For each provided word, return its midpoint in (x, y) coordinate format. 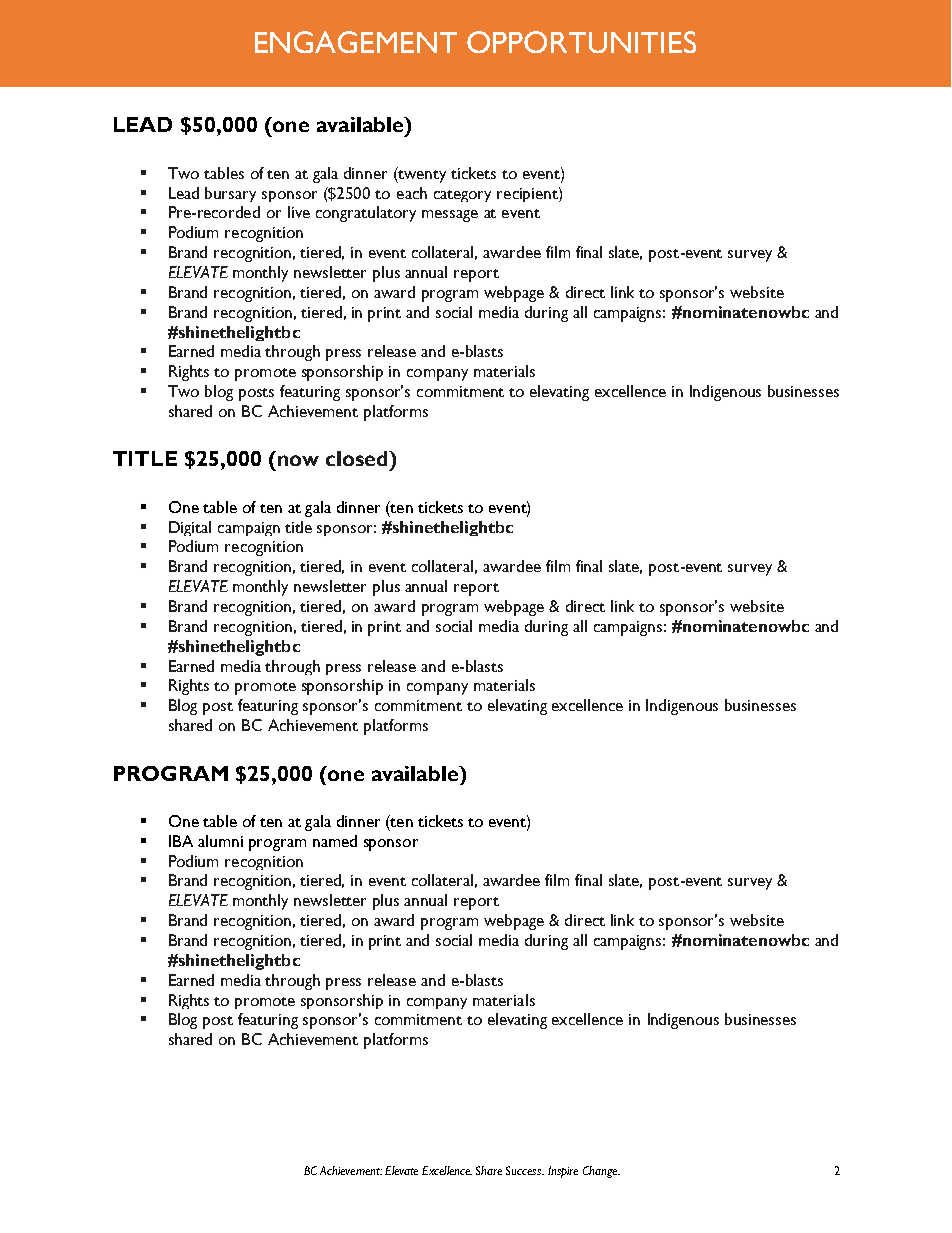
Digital (190, 528)
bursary (230, 194)
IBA (181, 841)
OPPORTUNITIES (581, 42)
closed (358, 458)
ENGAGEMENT (356, 42)
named (335, 841)
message (450, 216)
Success (525, 1170)
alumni (220, 841)
